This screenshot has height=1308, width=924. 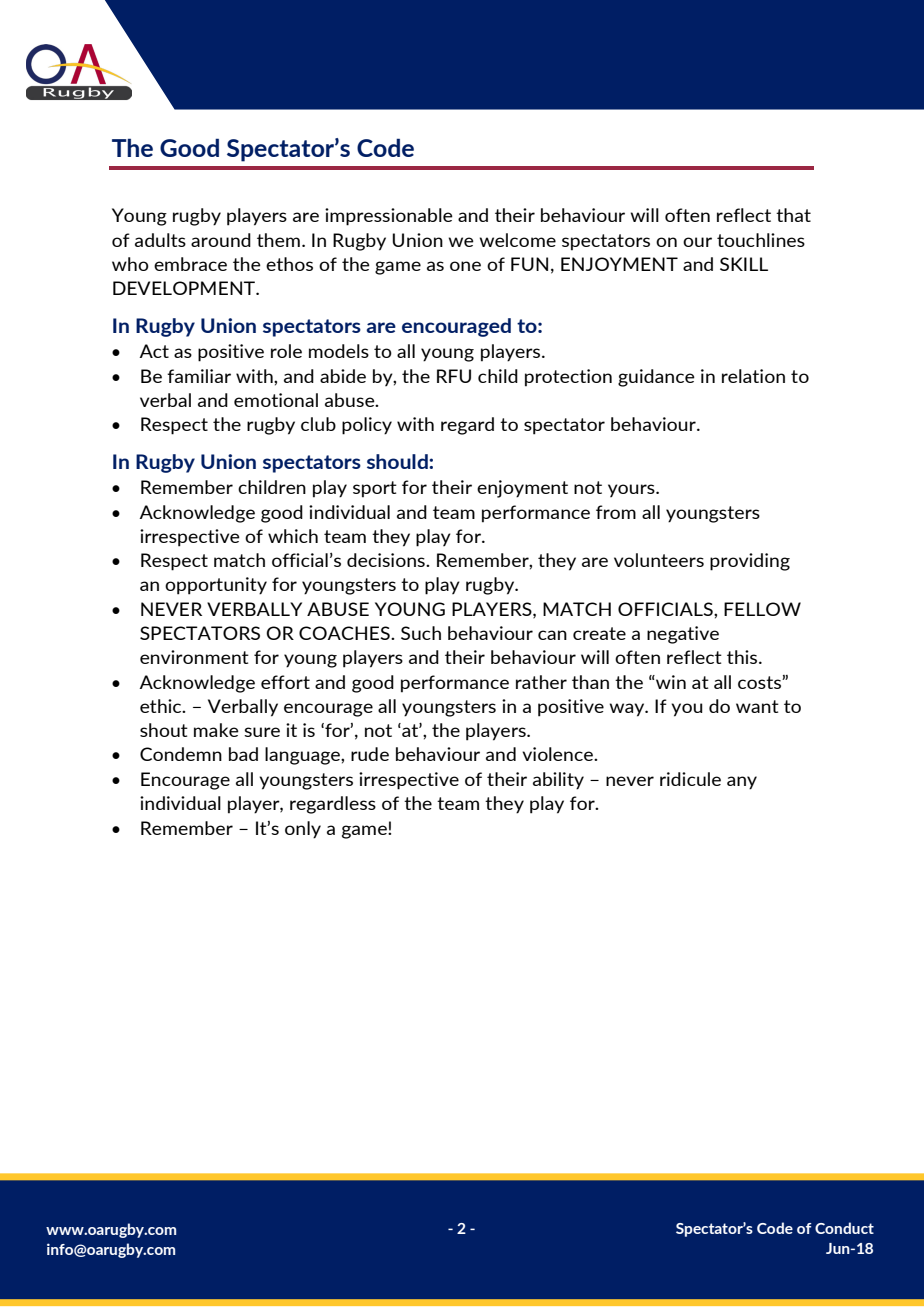 What do you see at coordinates (757, 706) in the screenshot?
I see `want` at bounding box center [757, 706].
